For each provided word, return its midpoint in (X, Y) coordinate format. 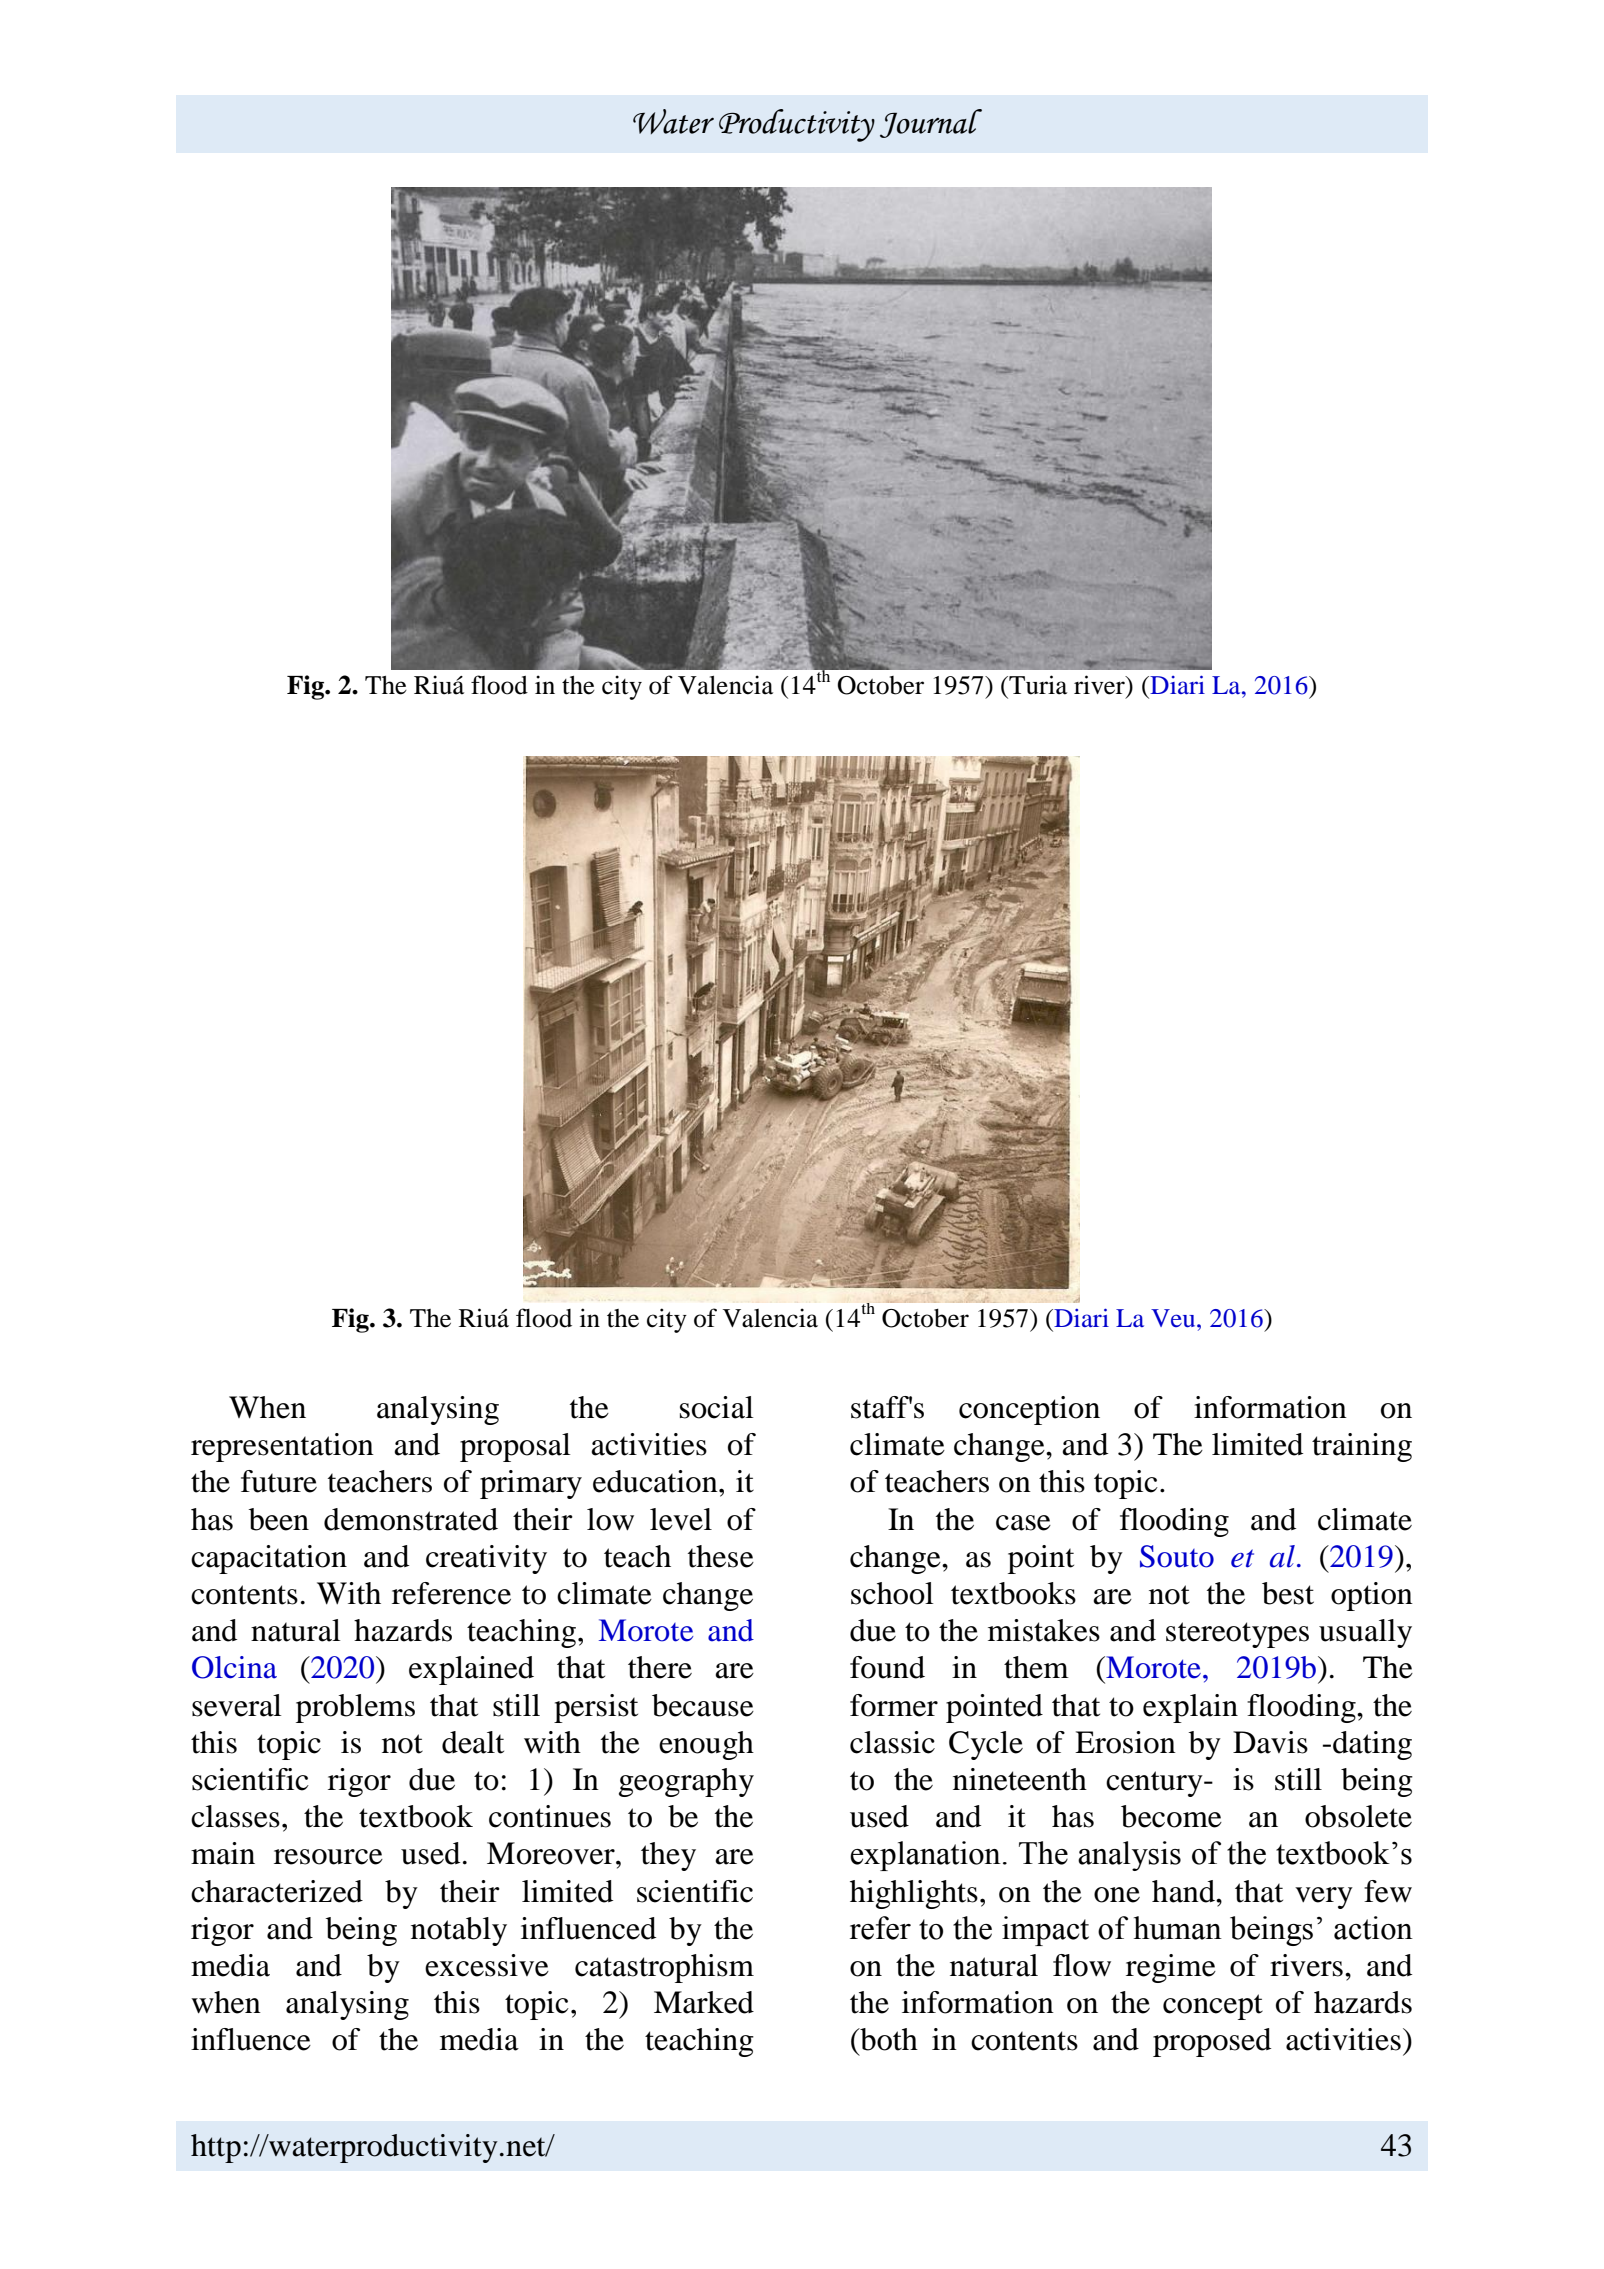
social (717, 1407)
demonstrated (411, 1519)
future (279, 1481)
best (1288, 1593)
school (892, 1593)
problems (355, 1708)
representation (282, 1447)
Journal (931, 123)
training (1362, 1447)
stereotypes (1237, 1635)
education (656, 1481)
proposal (515, 1447)
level (681, 1519)
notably (459, 1931)
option (1372, 1596)
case (1023, 1523)
